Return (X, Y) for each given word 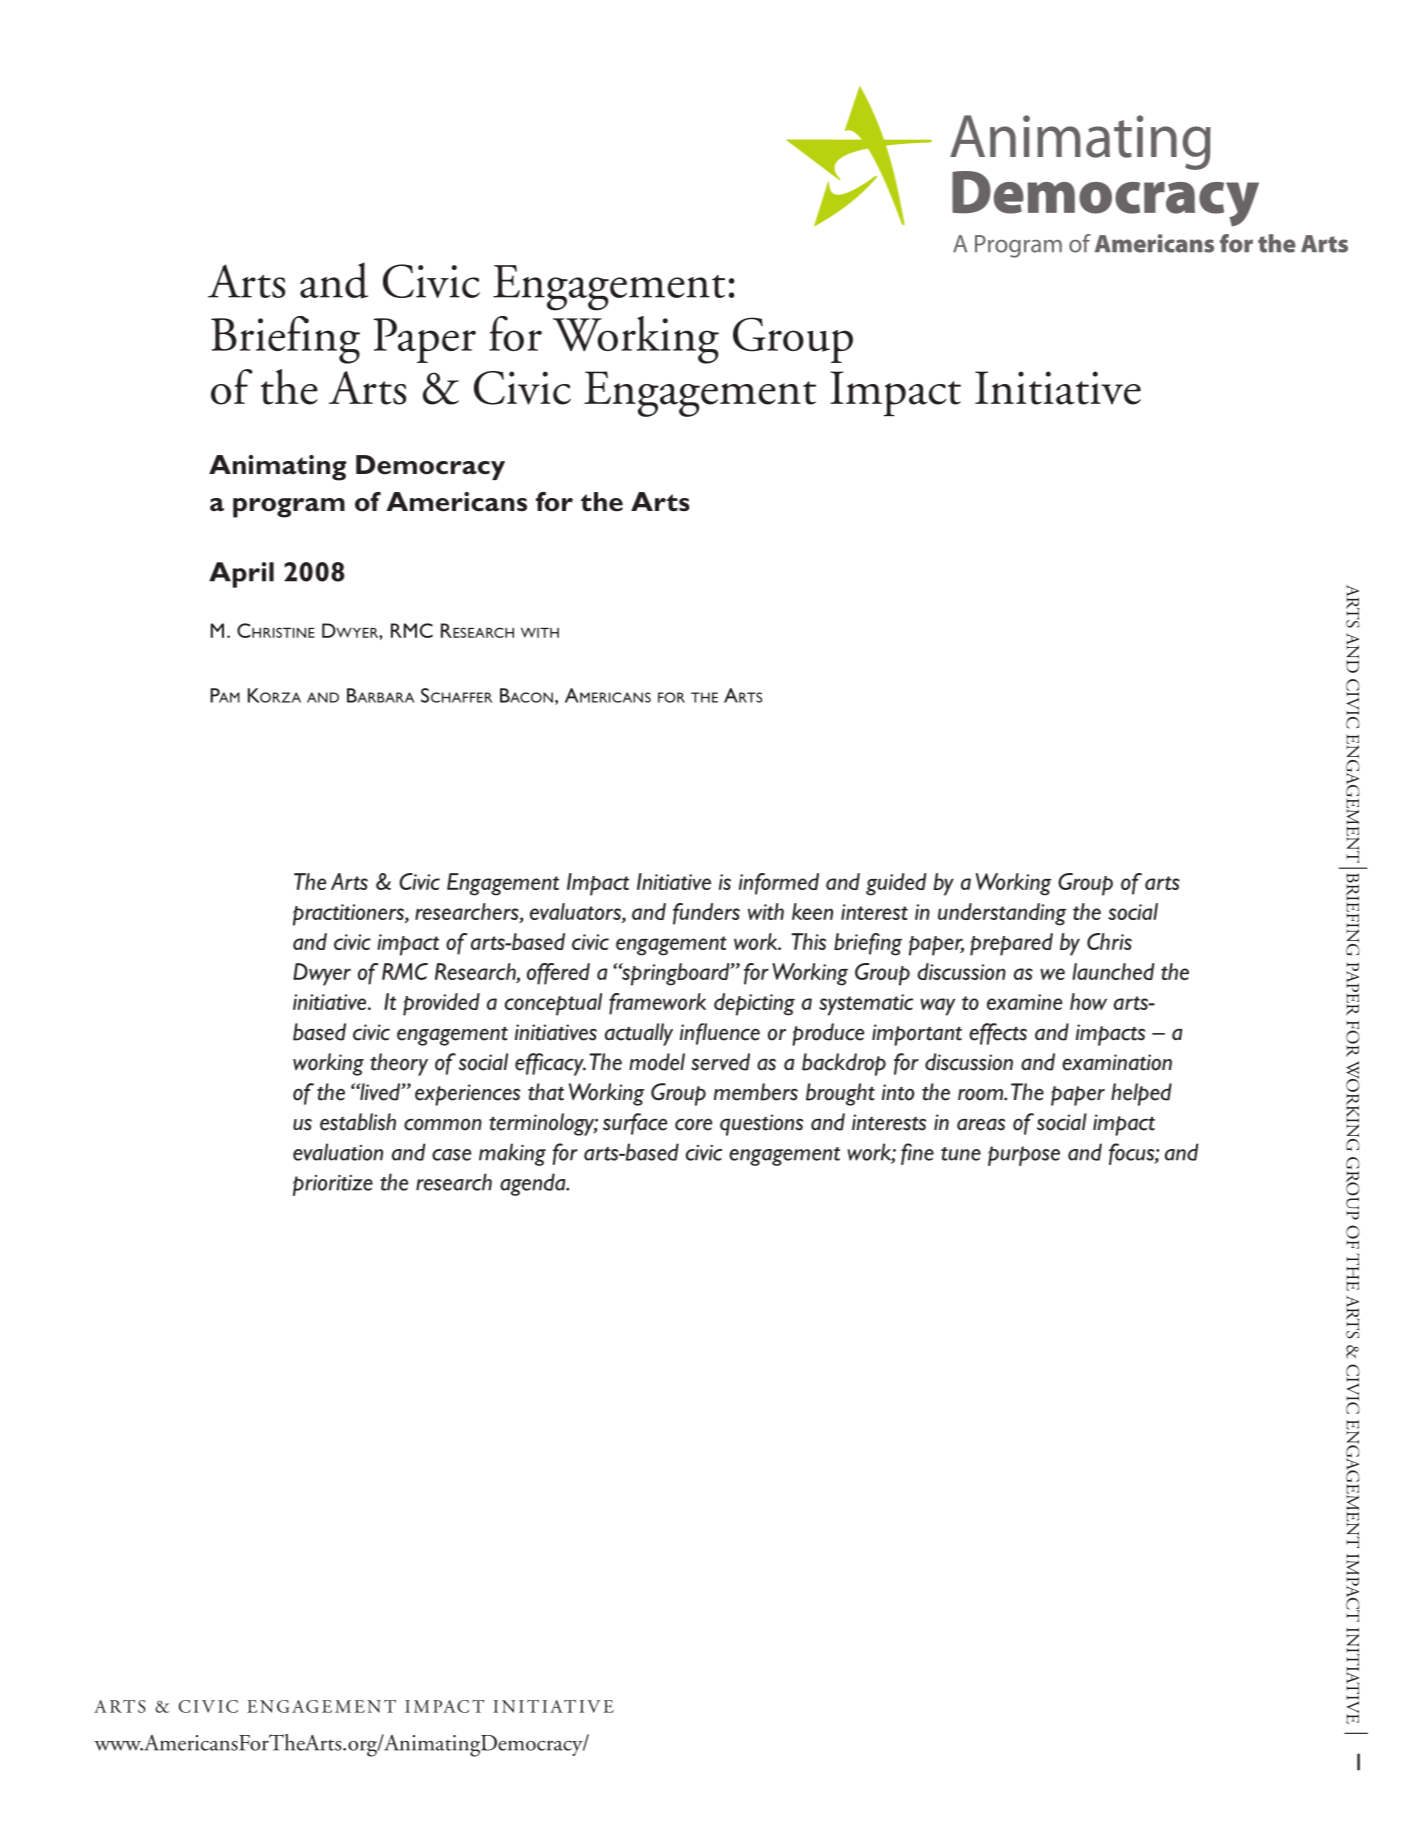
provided (441, 1004)
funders (706, 914)
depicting (754, 1004)
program (289, 508)
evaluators (576, 911)
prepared (1011, 944)
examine (1024, 1002)
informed (779, 884)
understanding (1002, 914)
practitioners (349, 915)
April (241, 575)
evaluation (338, 1152)
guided (896, 884)
